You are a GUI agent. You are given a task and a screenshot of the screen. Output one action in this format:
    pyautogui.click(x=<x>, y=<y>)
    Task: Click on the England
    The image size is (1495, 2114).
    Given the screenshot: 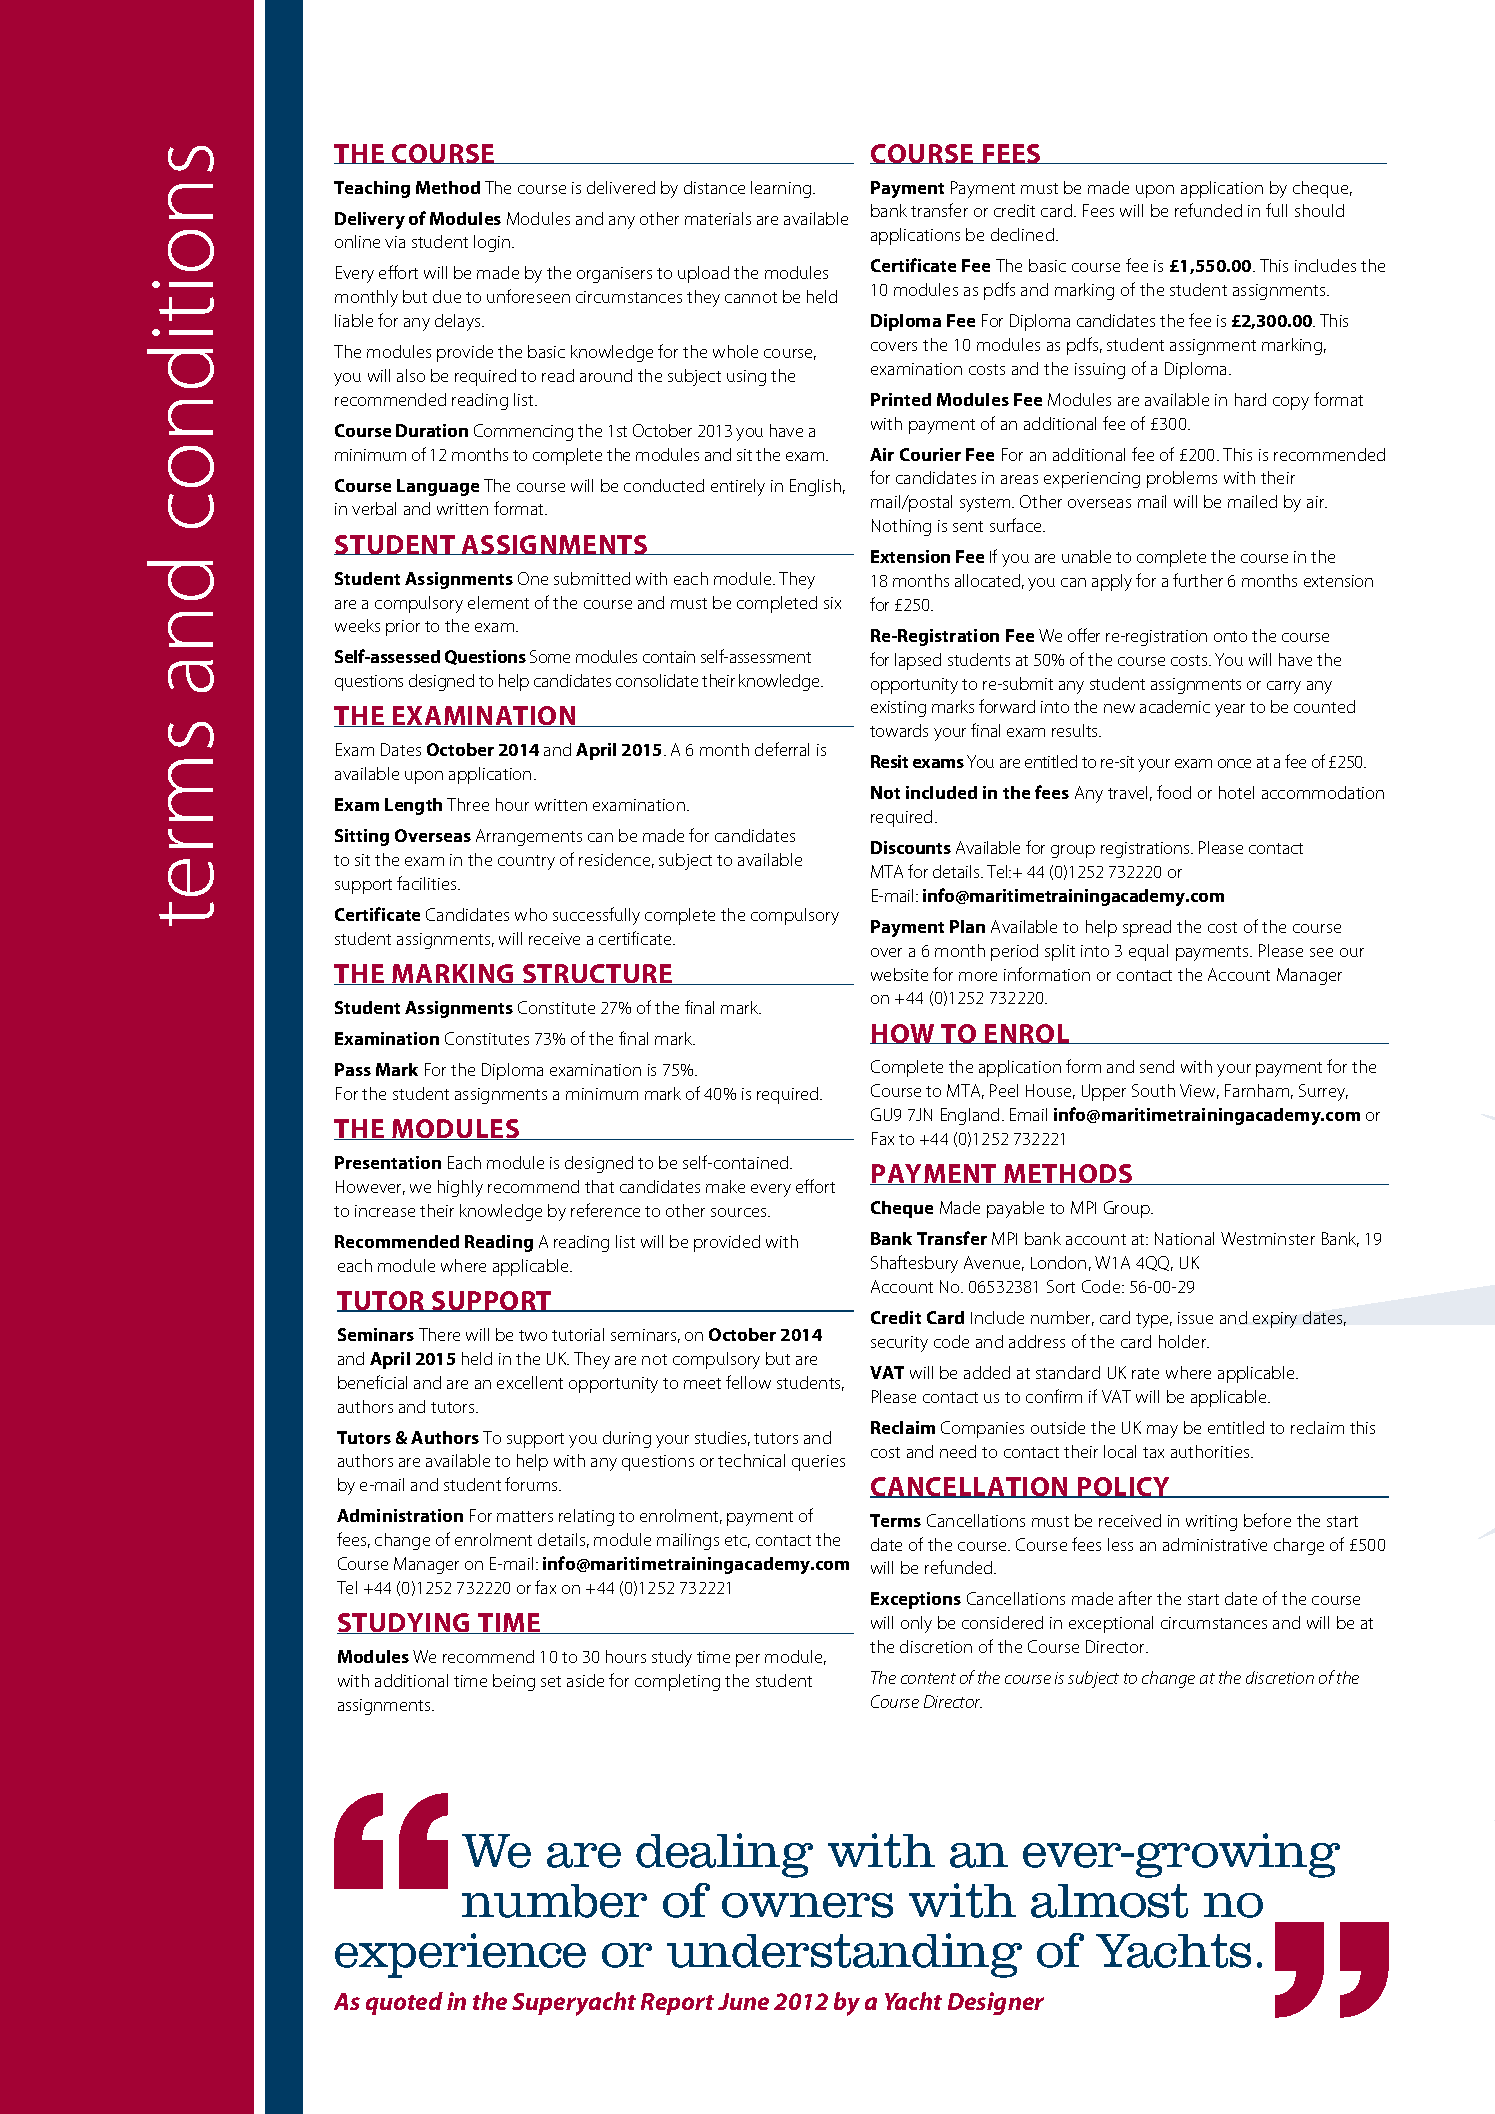 What is the action you would take?
    pyautogui.click(x=970, y=1116)
